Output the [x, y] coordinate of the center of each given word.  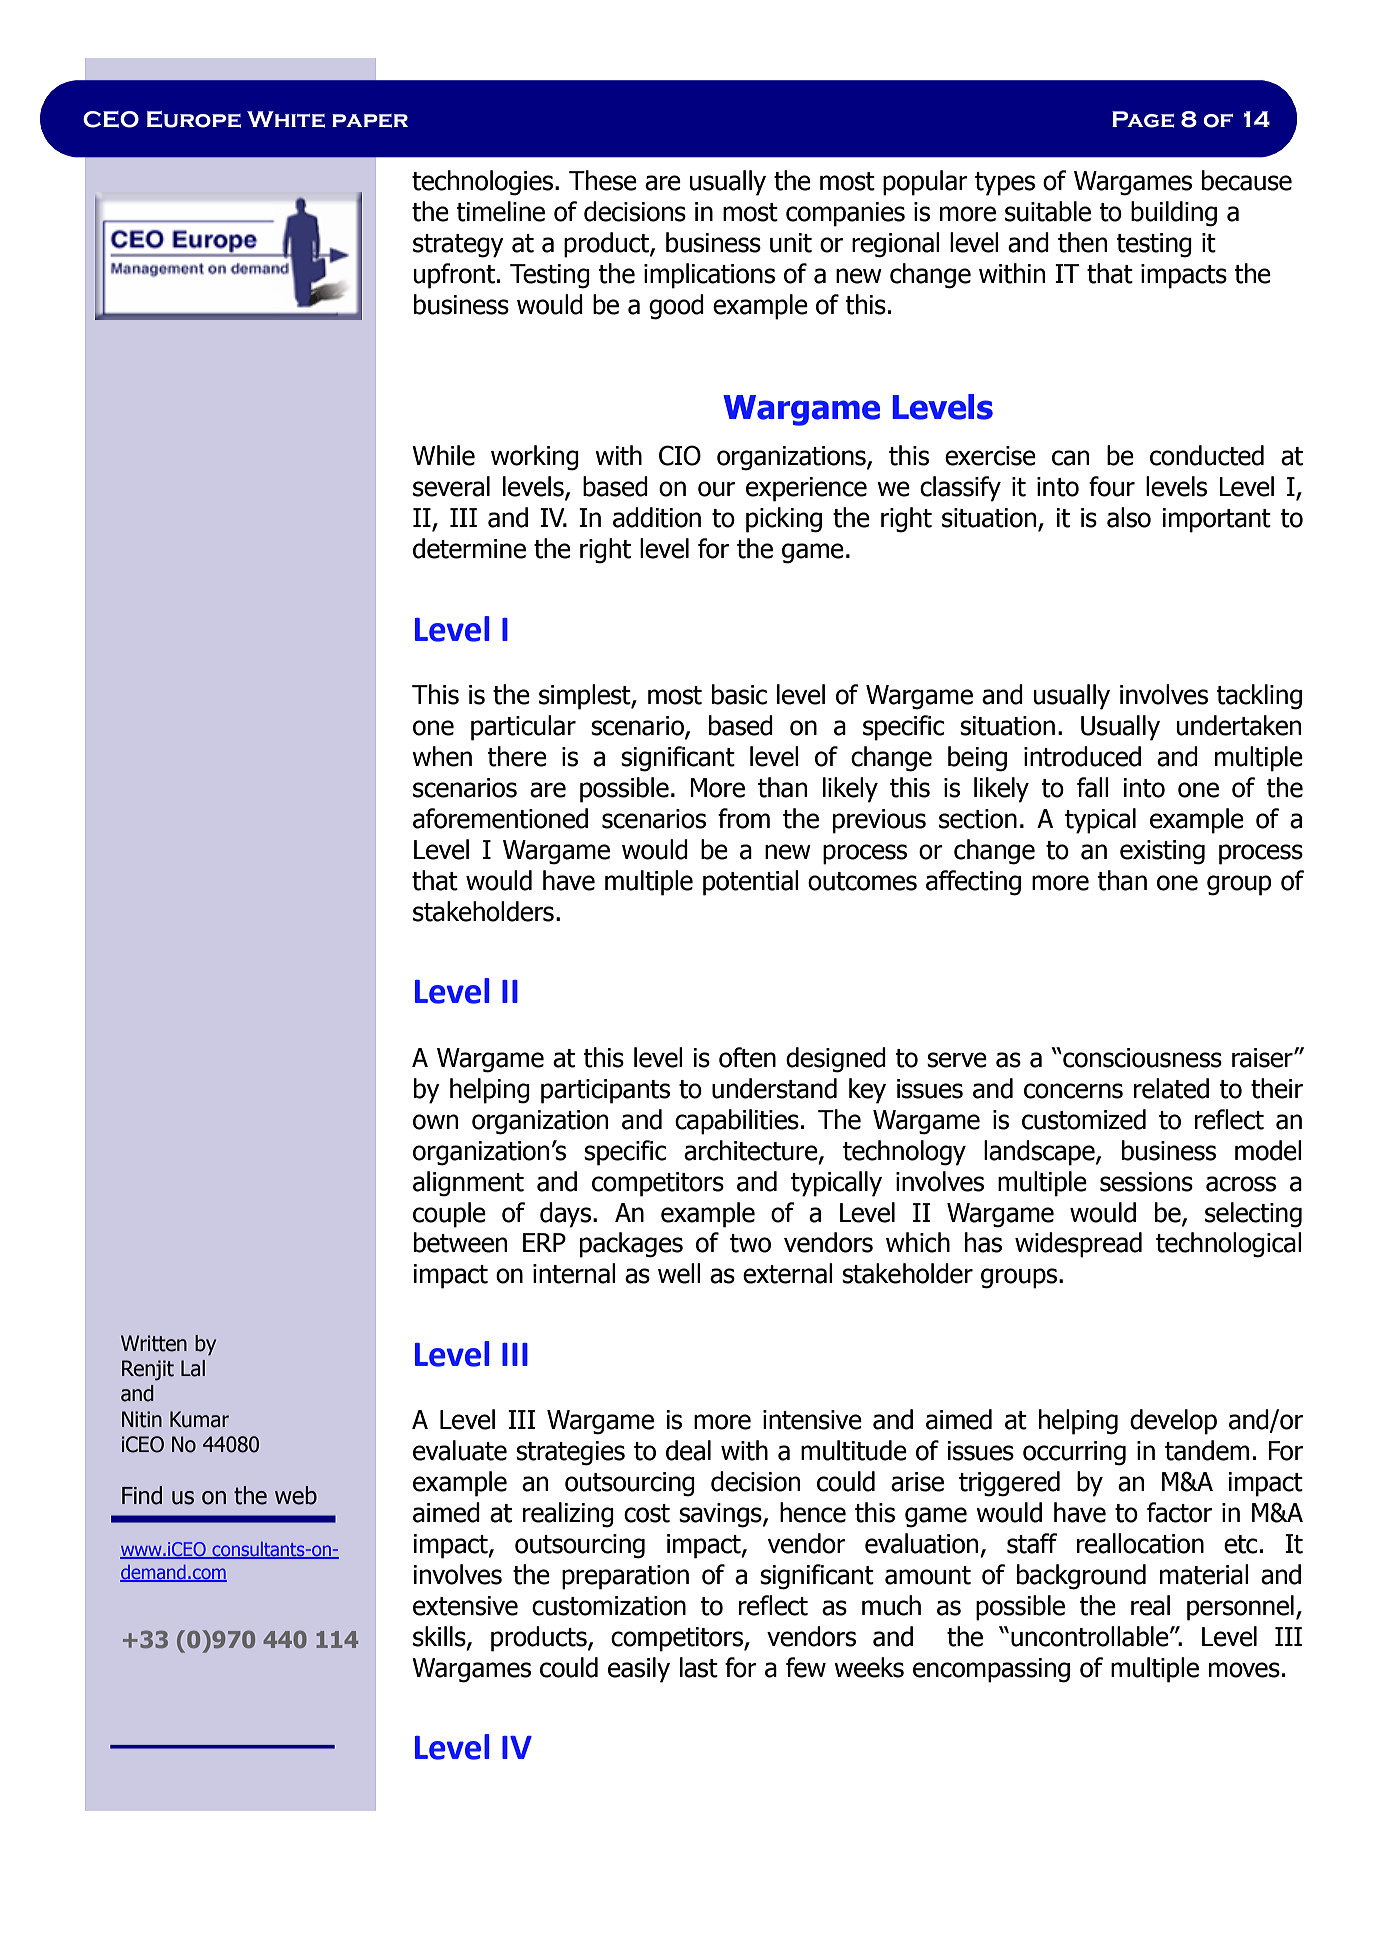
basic [739, 694]
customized [1084, 1119]
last [699, 1667]
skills [440, 1637]
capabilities [737, 1122]
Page [1143, 119]
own [435, 1122]
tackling [1259, 697]
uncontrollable [1091, 1636]
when [442, 756]
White [286, 119]
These [603, 180]
